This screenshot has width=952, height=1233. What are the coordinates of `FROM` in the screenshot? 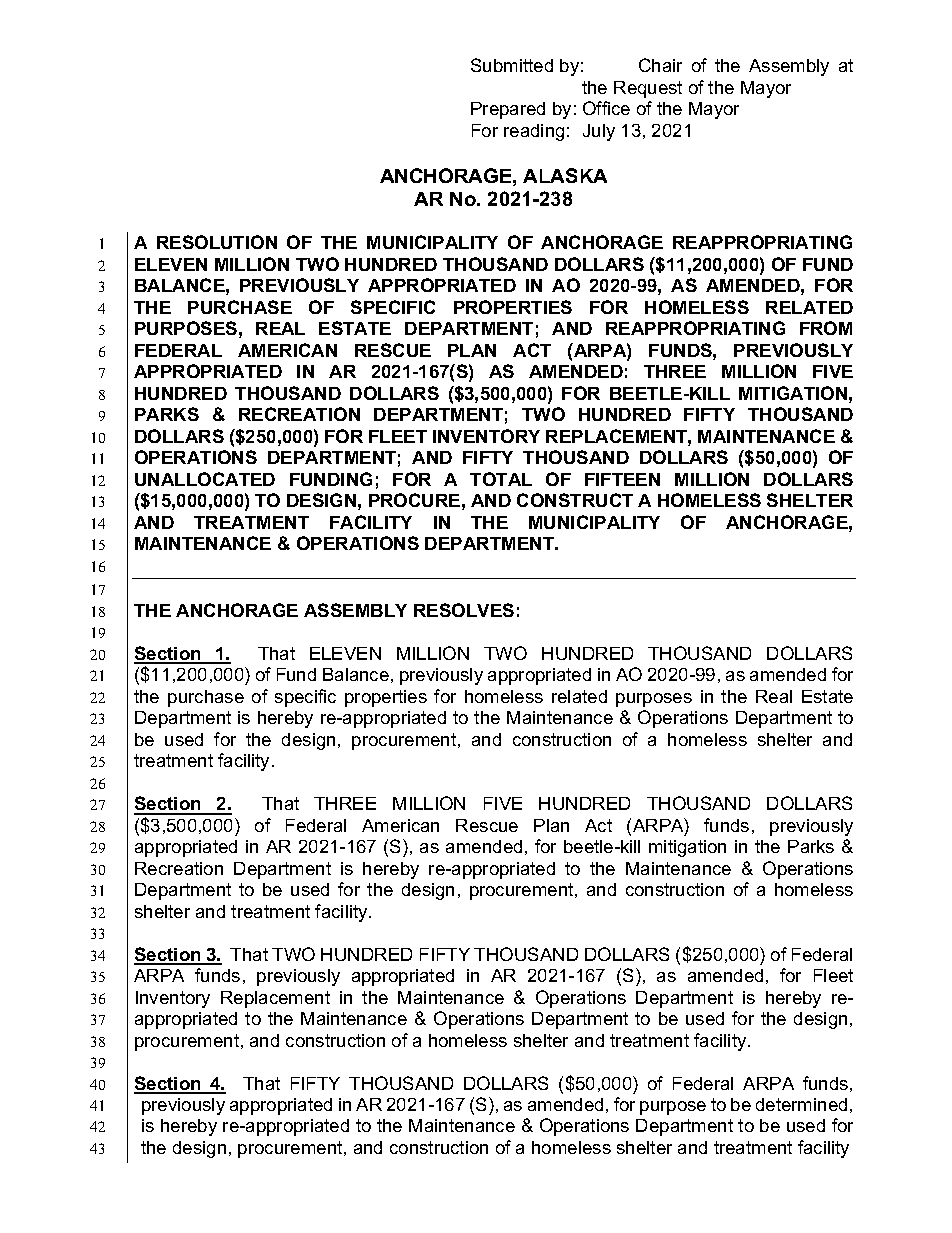 It's located at (826, 328).
